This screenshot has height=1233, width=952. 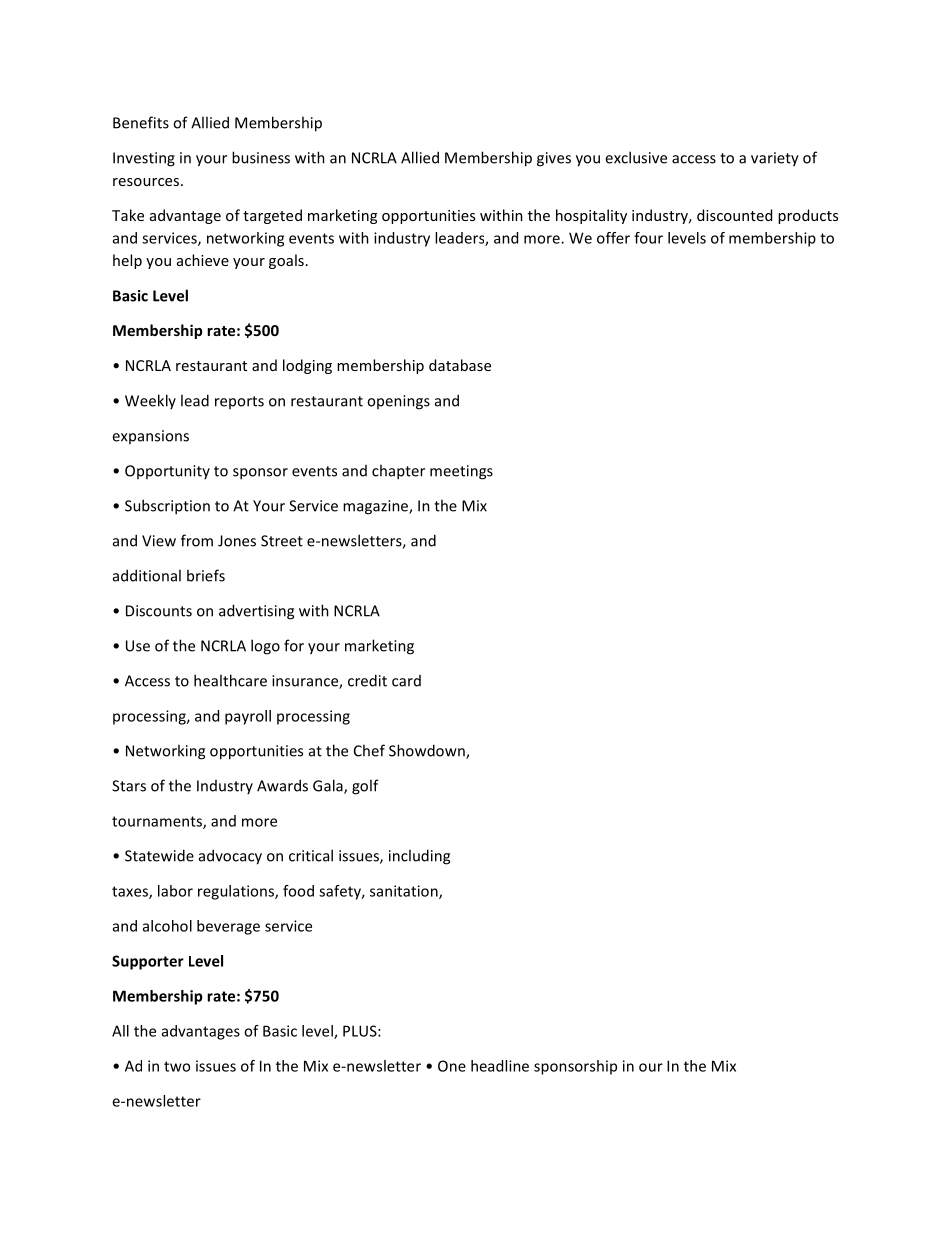 What do you see at coordinates (248, 717) in the screenshot?
I see `payroll` at bounding box center [248, 717].
